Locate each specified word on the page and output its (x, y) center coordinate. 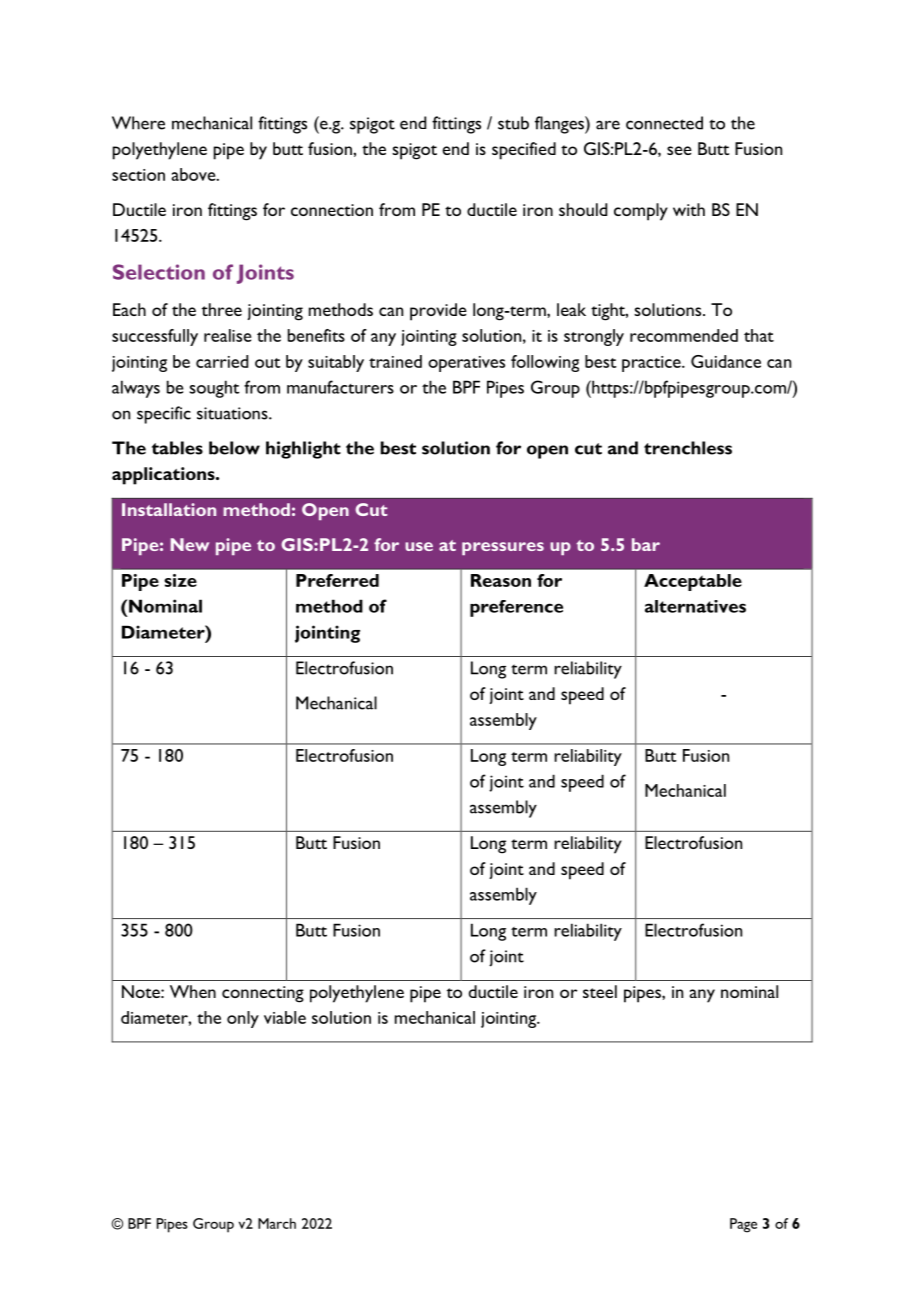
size (180, 580)
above (195, 174)
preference (516, 608)
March (277, 1223)
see (679, 150)
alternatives (695, 606)
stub (513, 123)
